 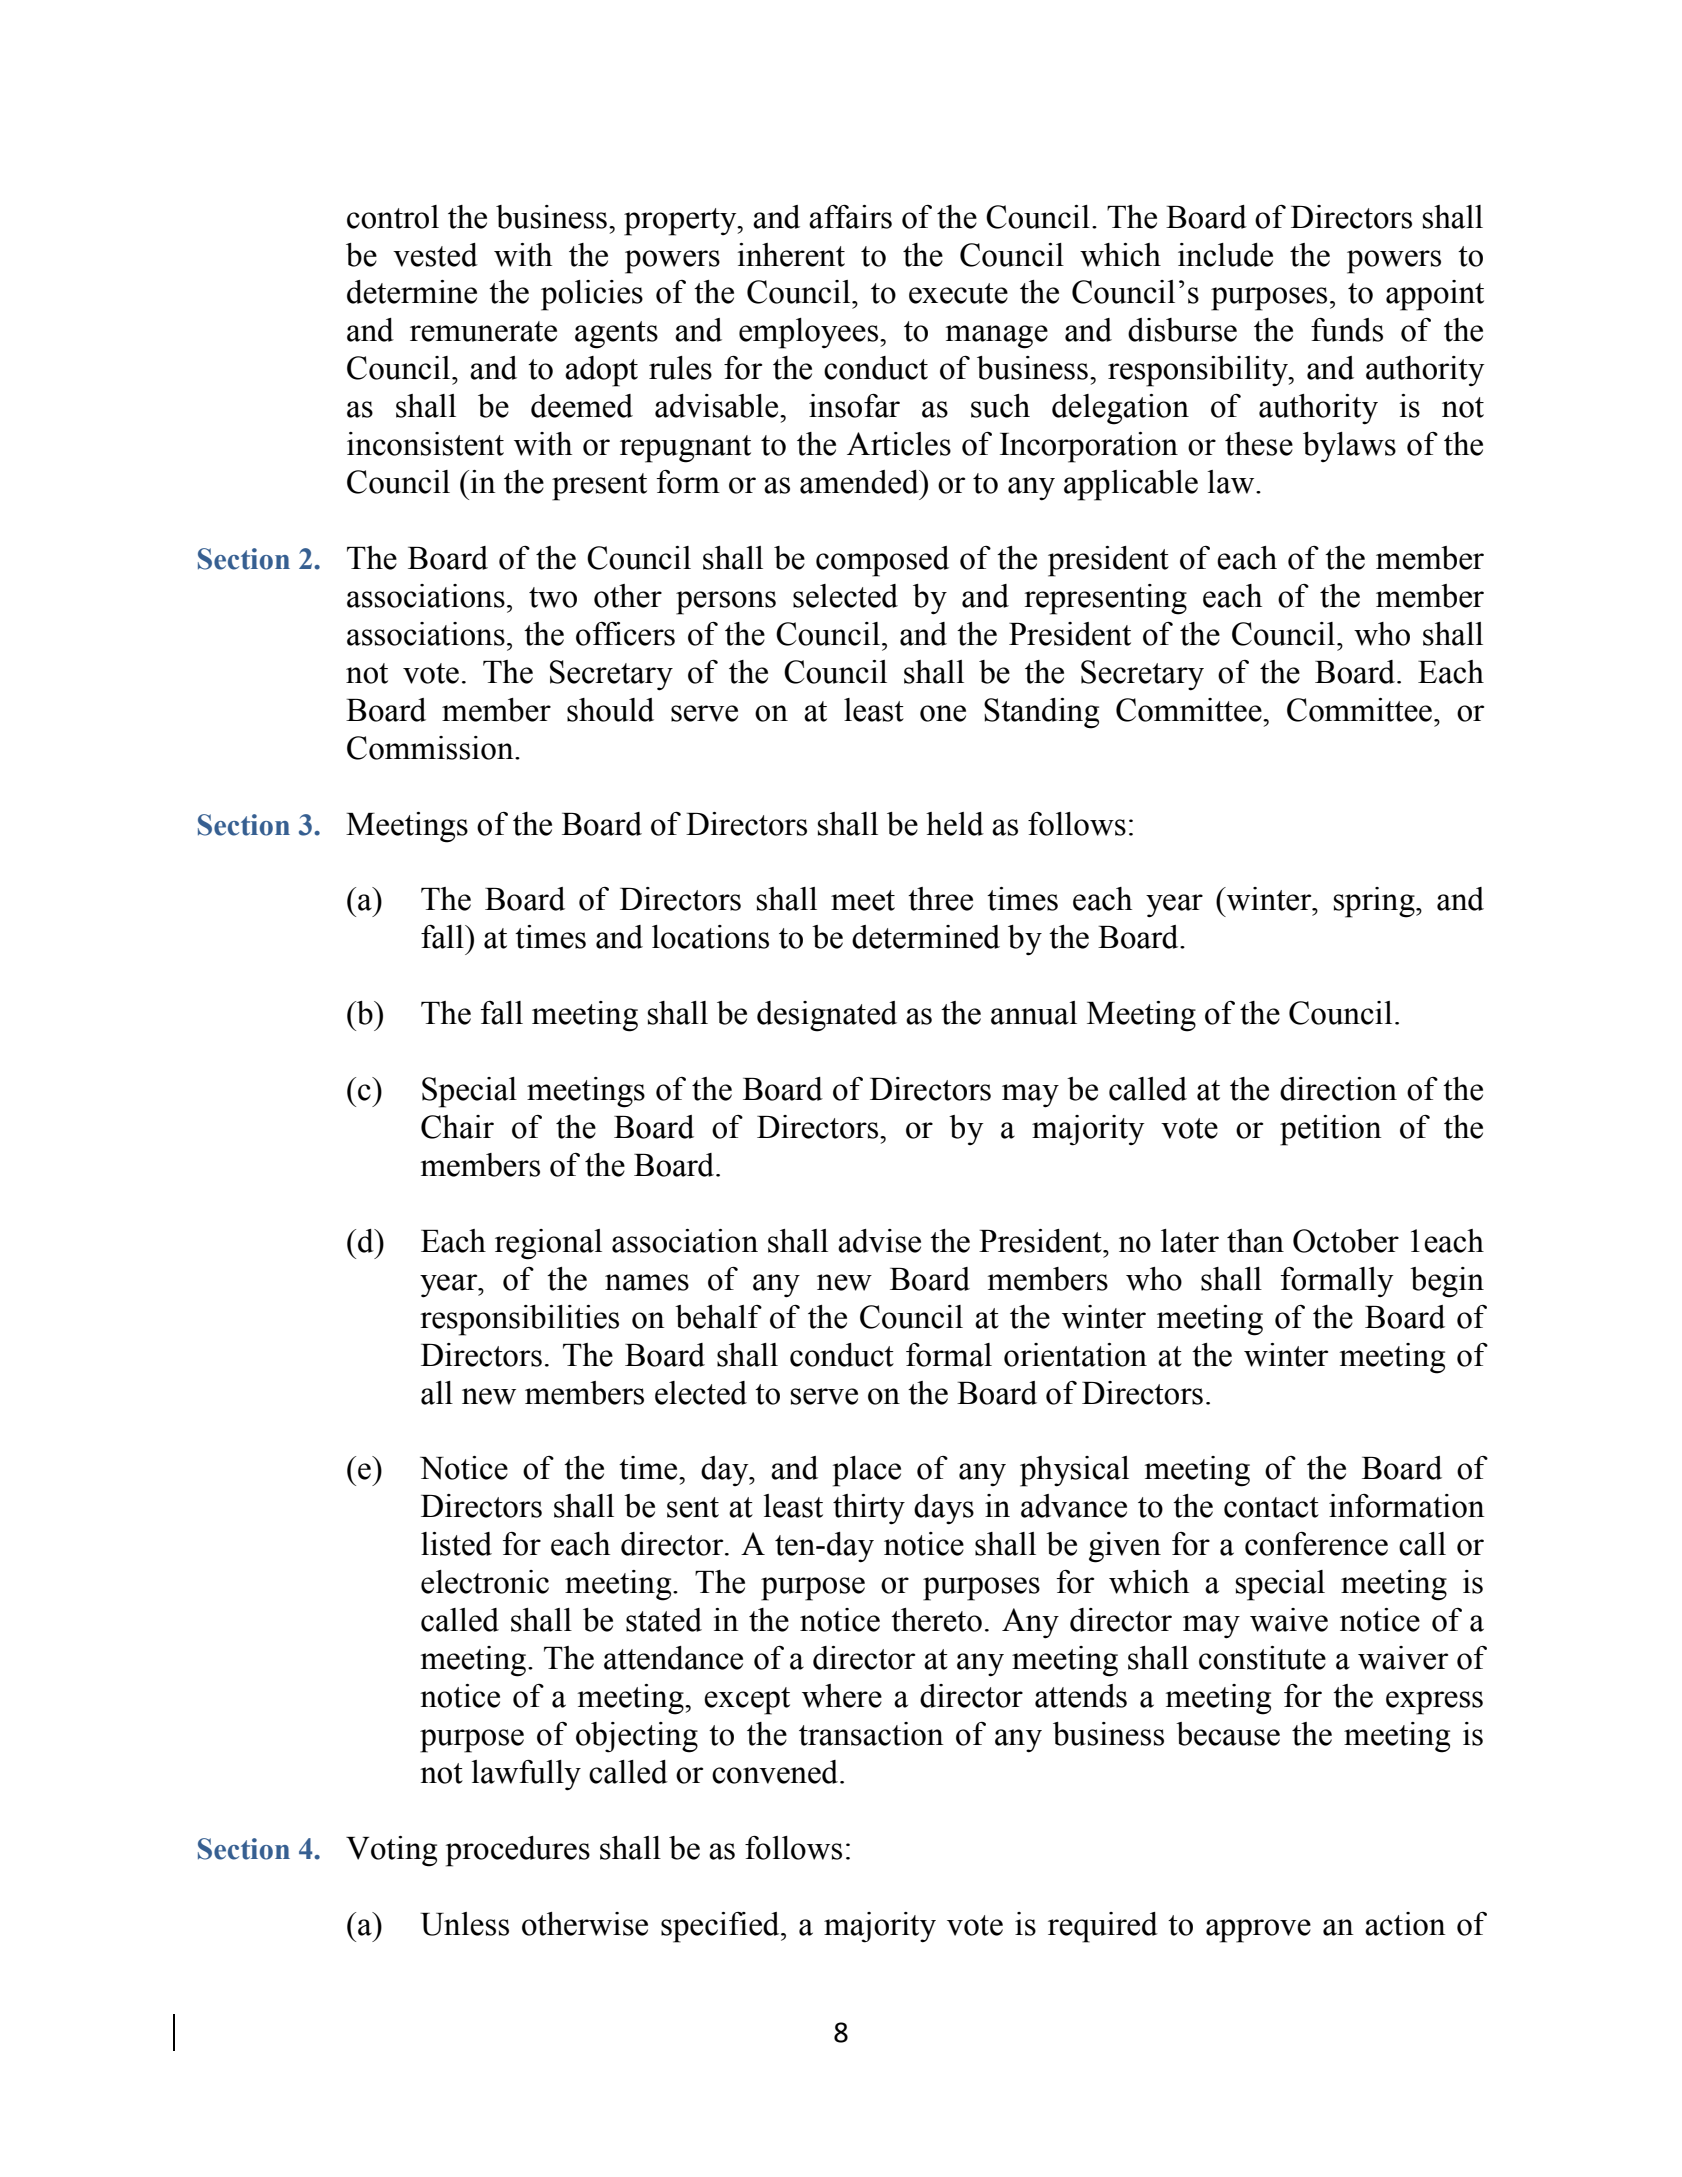 I want to click on execute, so click(x=958, y=293).
